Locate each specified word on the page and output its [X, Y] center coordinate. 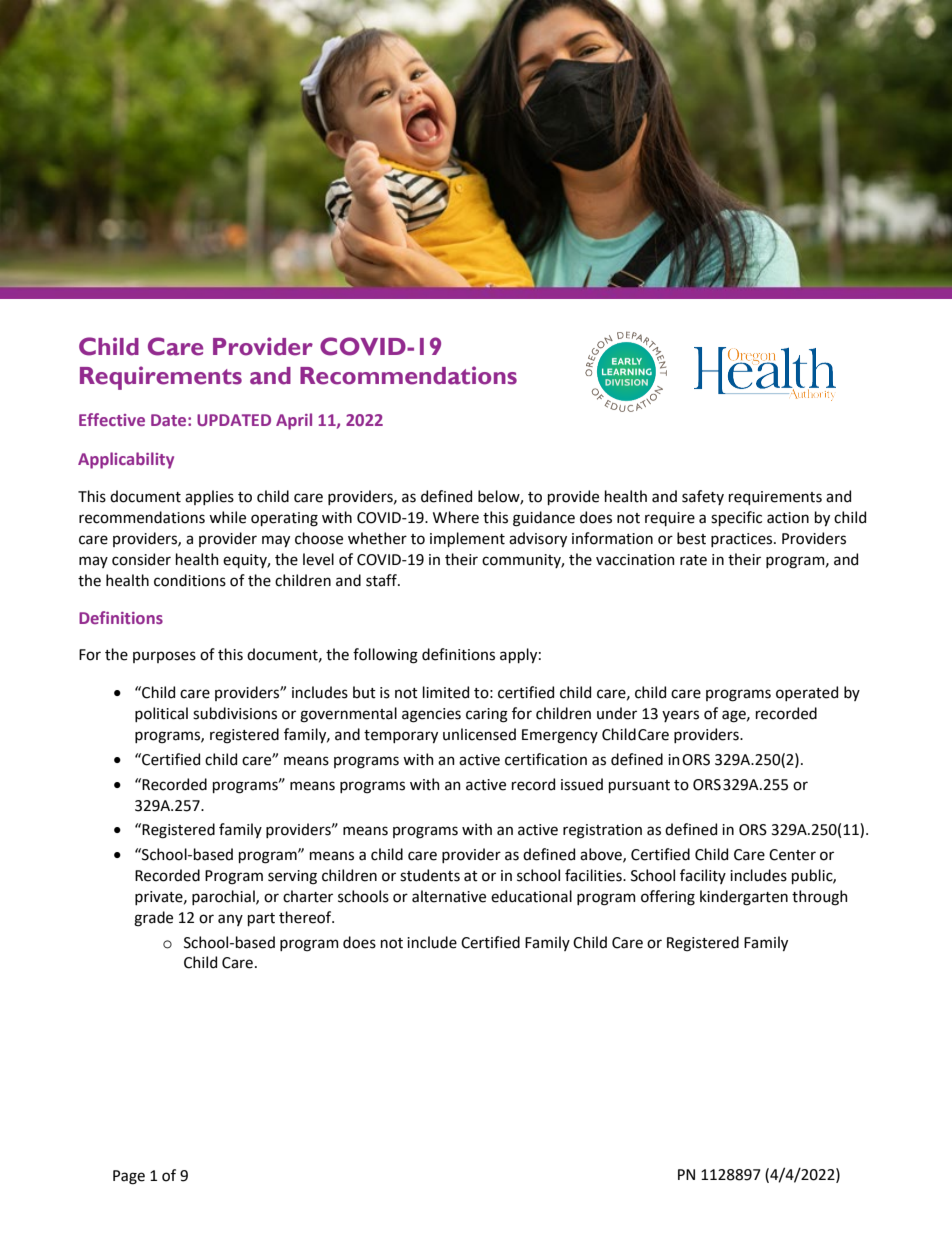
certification [546, 759]
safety [703, 497]
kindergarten [744, 898]
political [161, 714]
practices [743, 540]
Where [456, 517]
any [230, 920]
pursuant [639, 786]
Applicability [126, 460]
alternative [449, 896]
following [385, 656]
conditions [190, 580]
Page [129, 1177]
